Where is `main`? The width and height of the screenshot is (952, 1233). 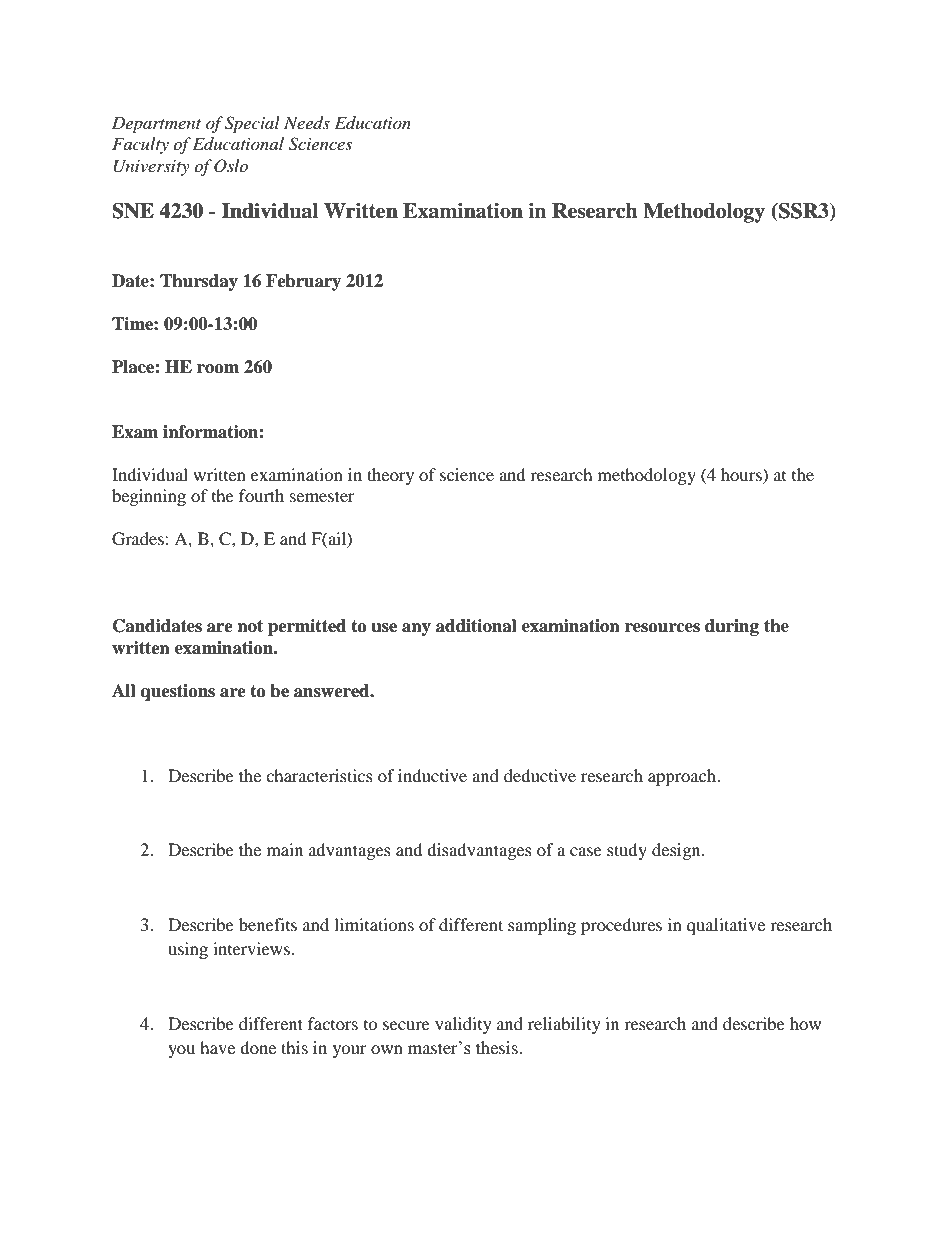 main is located at coordinates (285, 849).
